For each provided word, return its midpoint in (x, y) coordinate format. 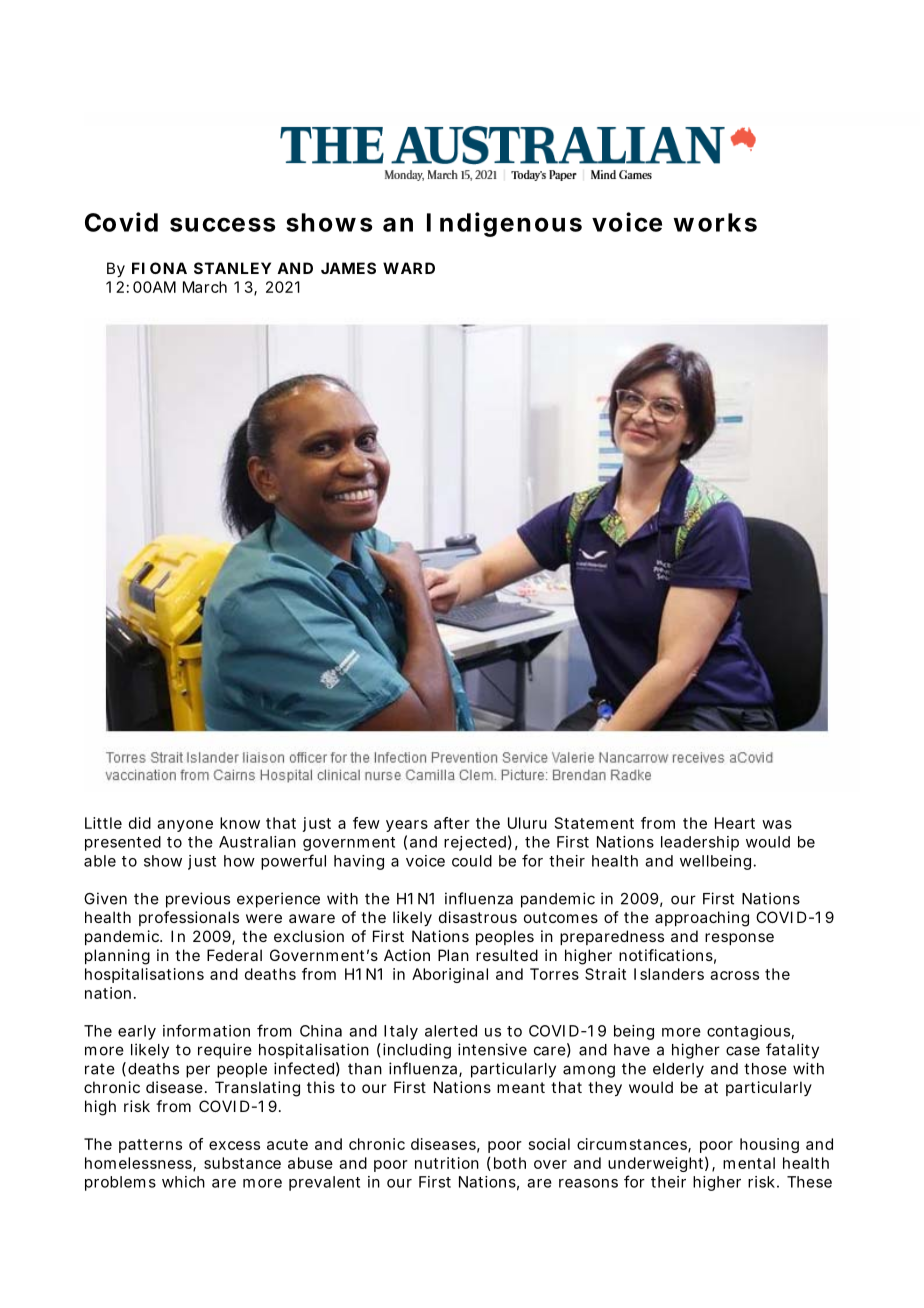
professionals (189, 918)
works (715, 222)
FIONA (159, 268)
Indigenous (504, 224)
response (739, 939)
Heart (735, 823)
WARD (409, 268)
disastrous (478, 917)
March (205, 287)
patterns (150, 1146)
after (452, 823)
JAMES (348, 268)
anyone (185, 826)
